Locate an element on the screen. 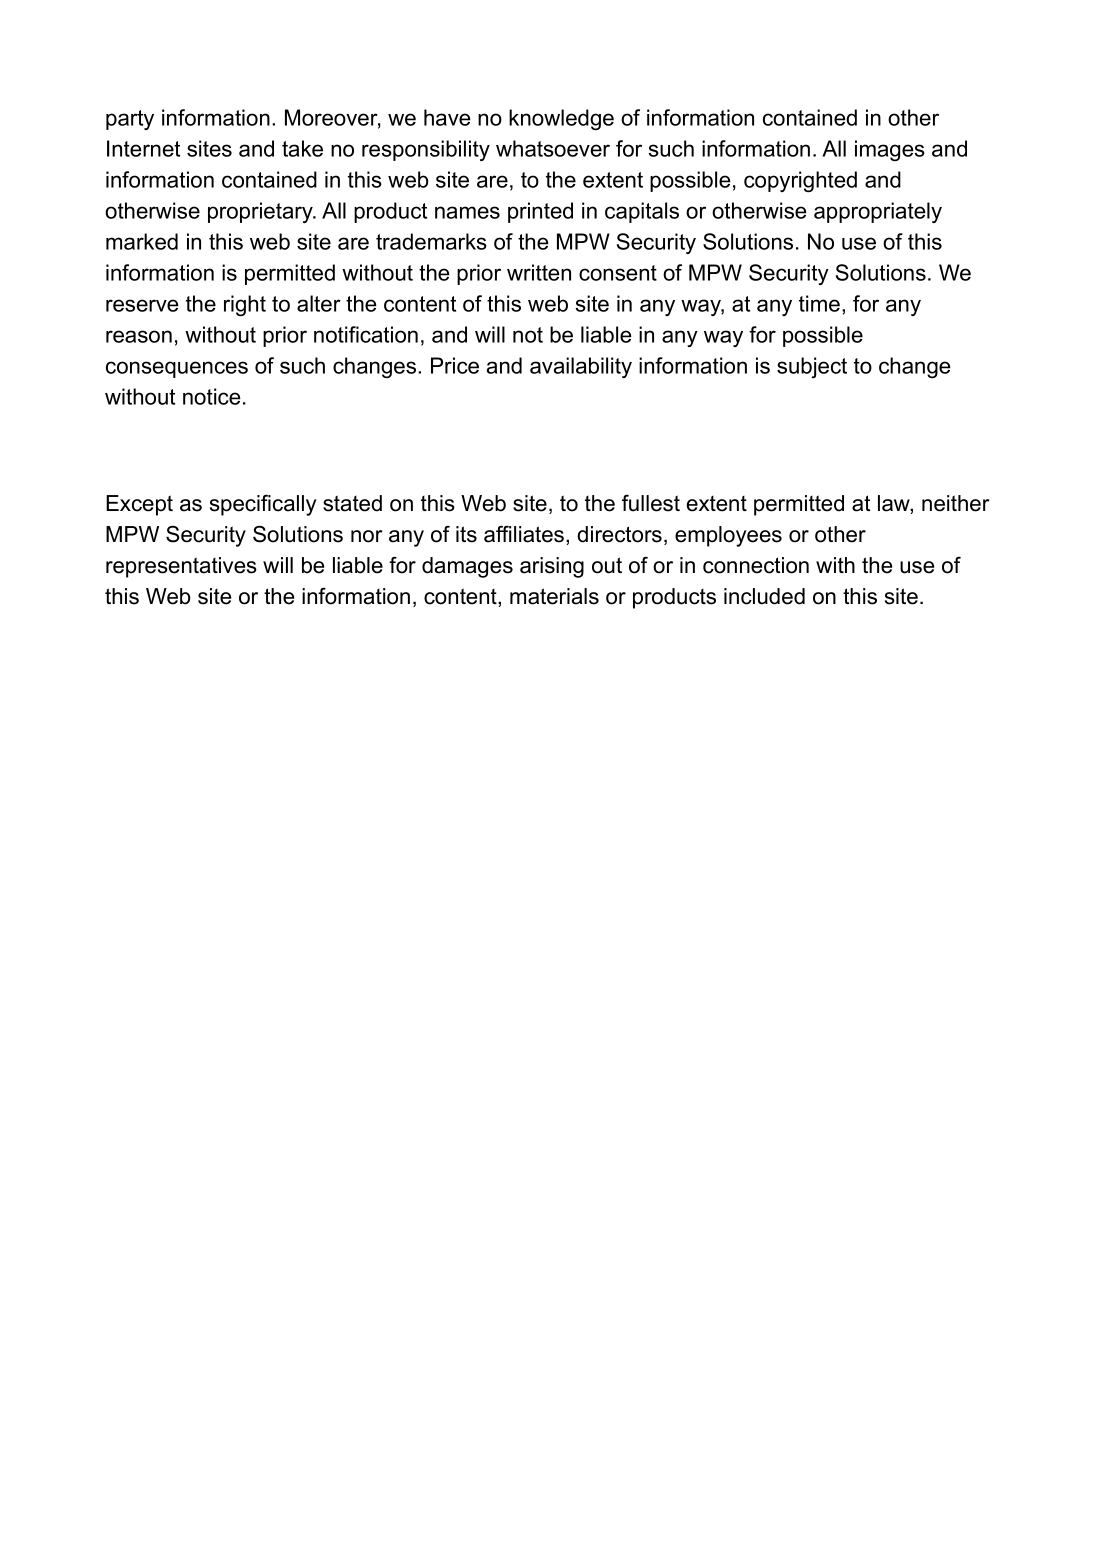 The image size is (1104, 1561). take is located at coordinates (302, 148).
